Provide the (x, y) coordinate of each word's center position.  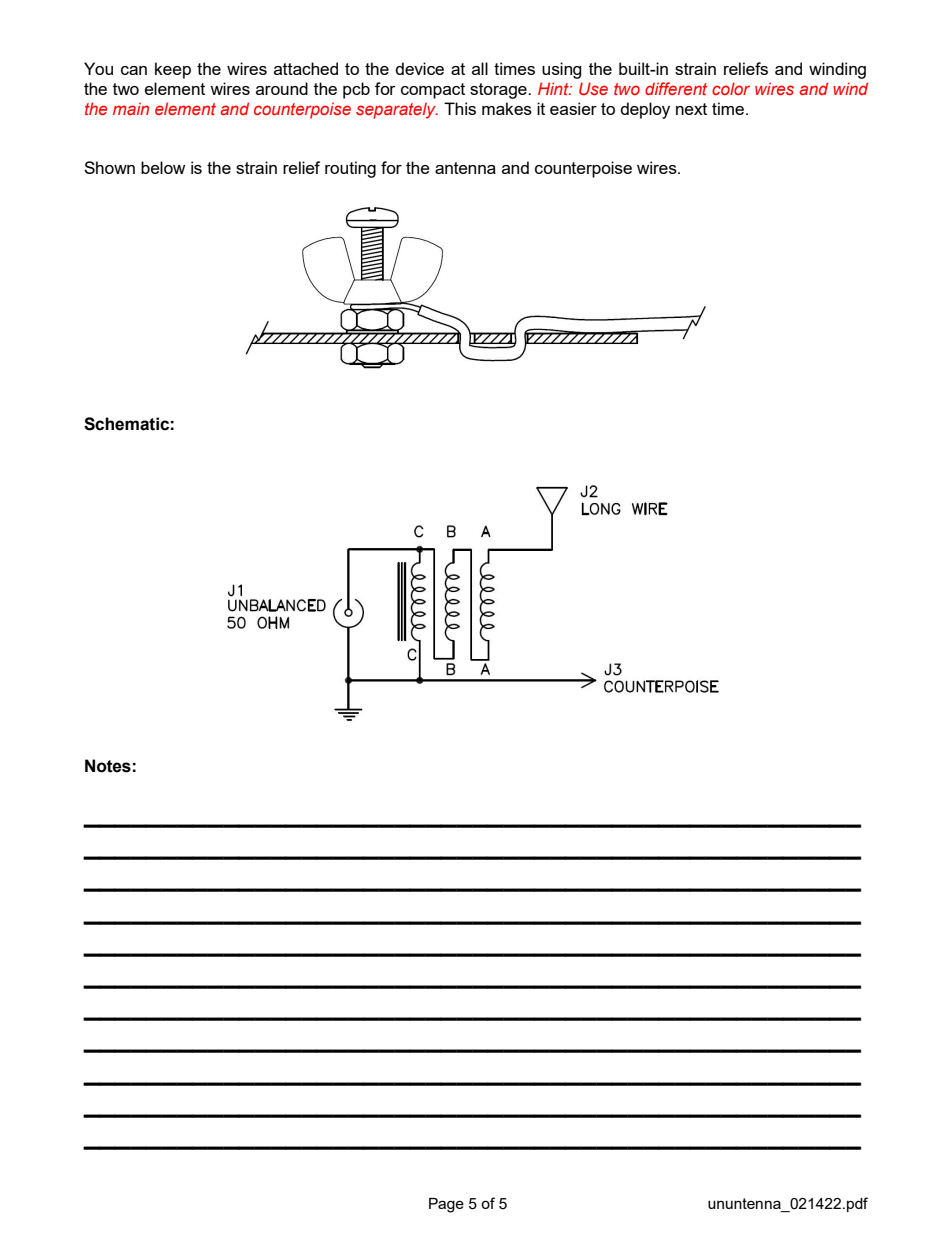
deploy (645, 110)
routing (350, 169)
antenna (465, 168)
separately (397, 111)
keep (173, 70)
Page (446, 1205)
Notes (108, 766)
